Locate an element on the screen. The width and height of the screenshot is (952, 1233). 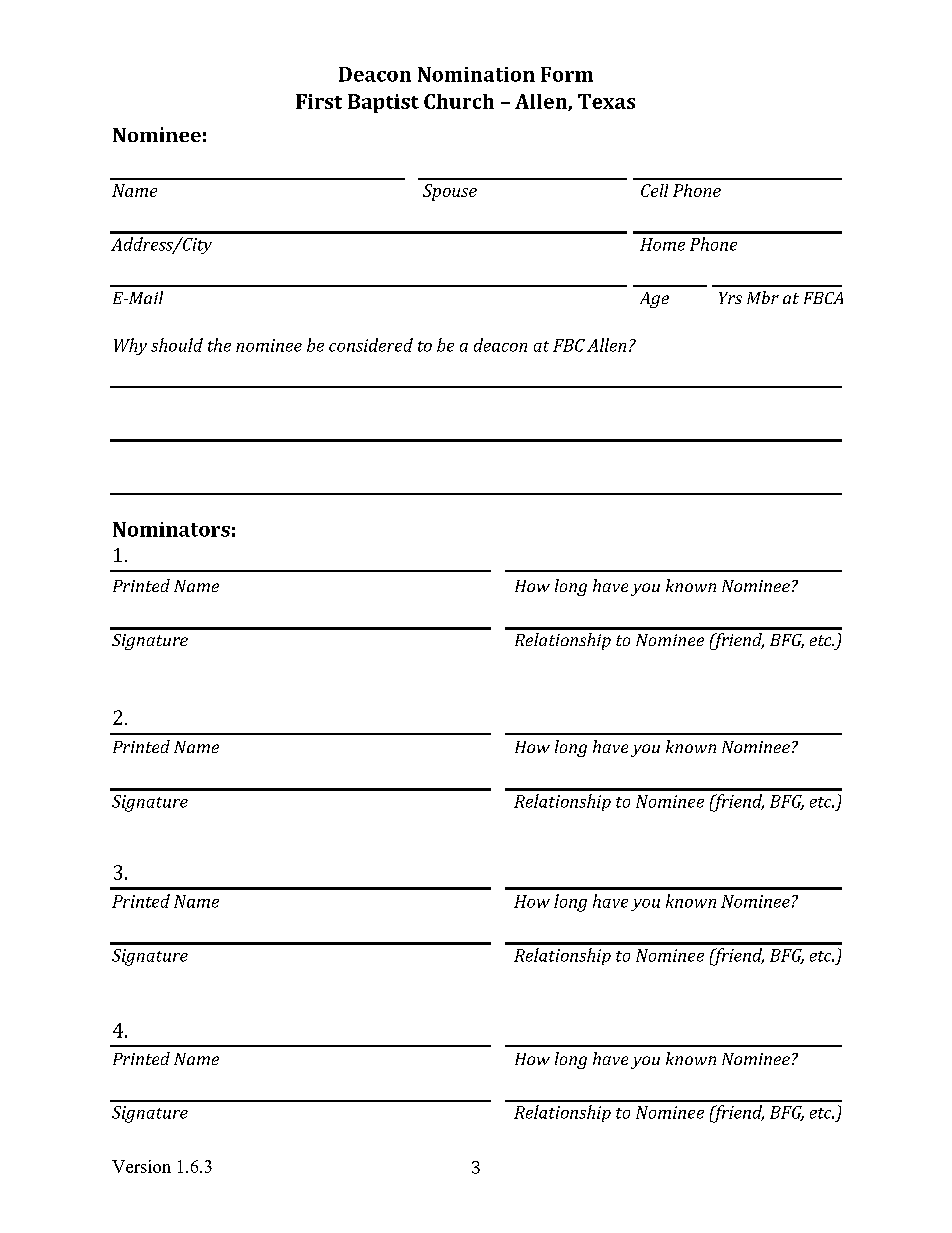
Version is located at coordinates (141, 1166).
